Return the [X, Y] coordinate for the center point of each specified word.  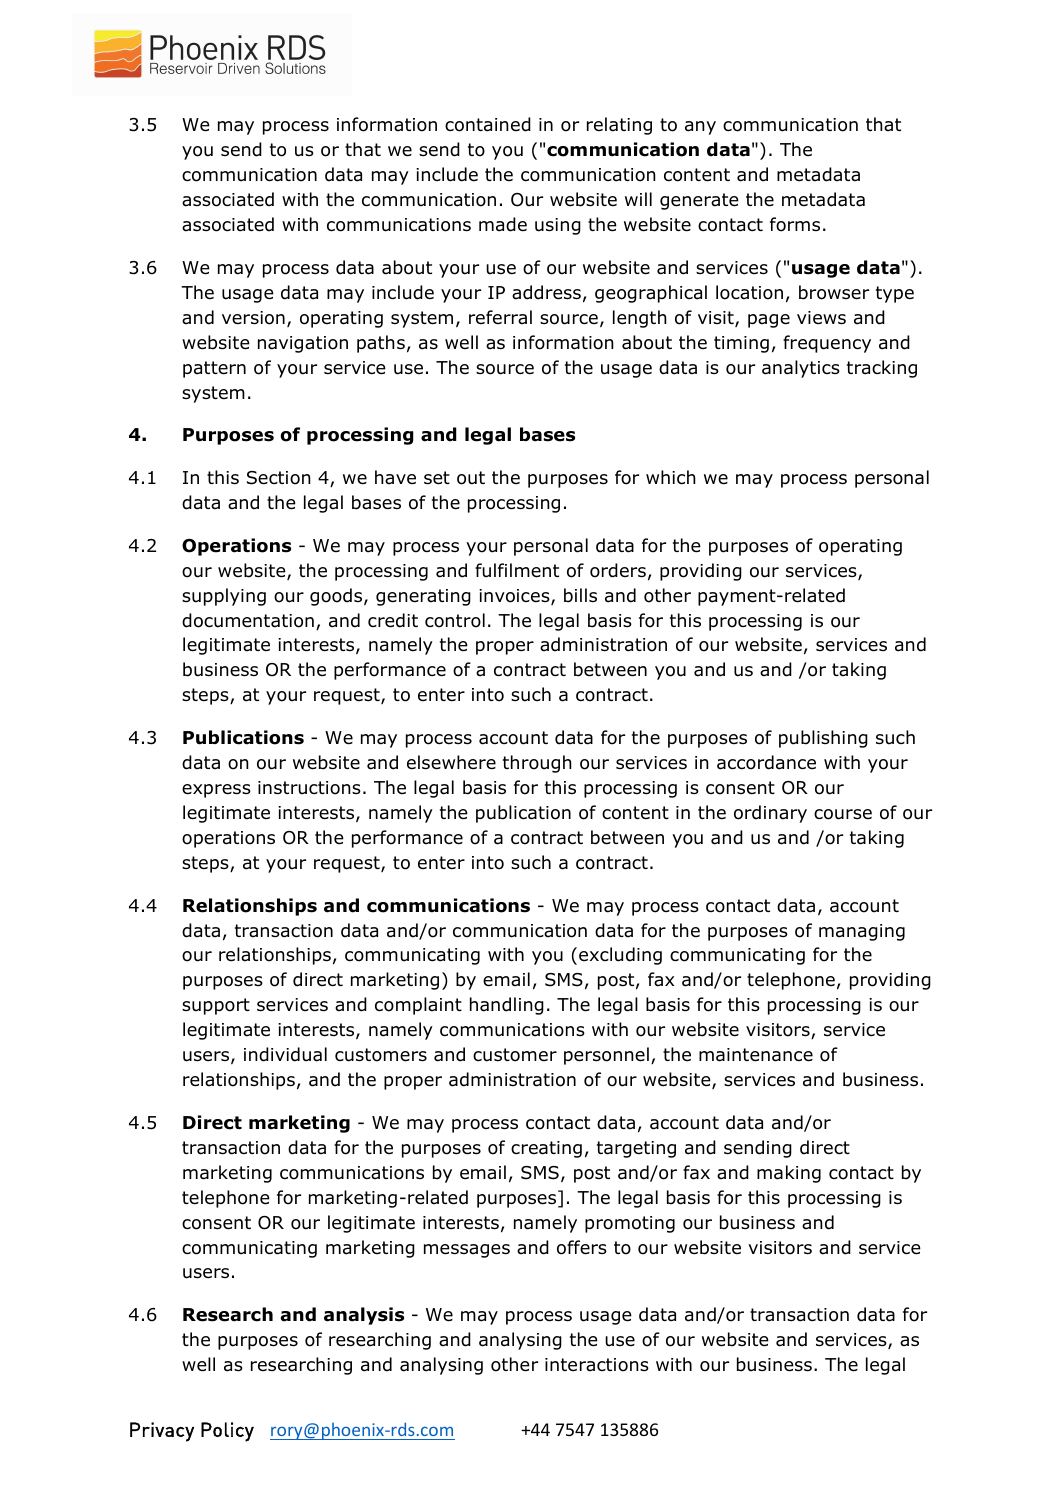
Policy [227, 1432]
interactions [597, 1365]
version [253, 318]
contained [488, 124]
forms [795, 224]
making [789, 1174]
